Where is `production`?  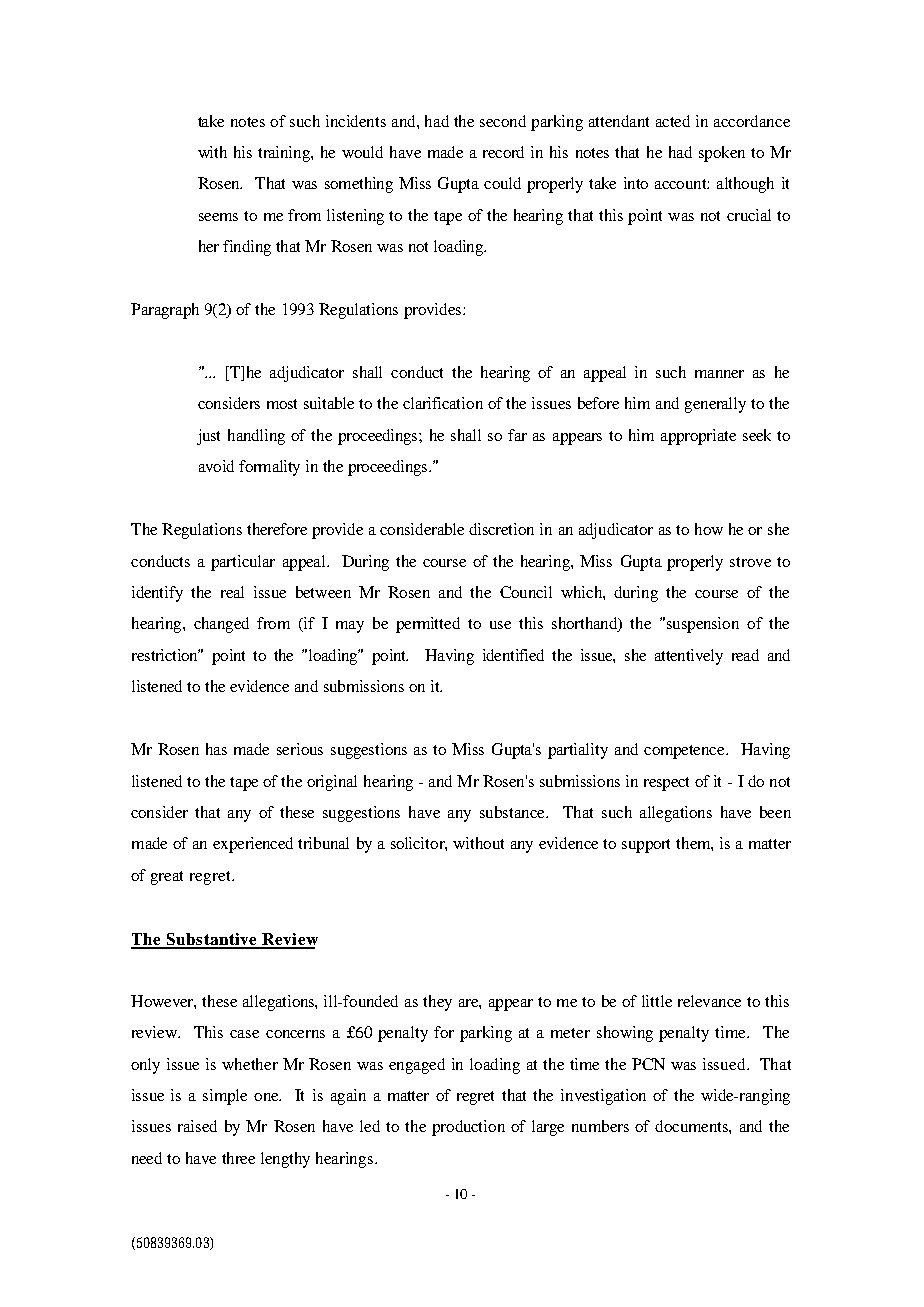 production is located at coordinates (468, 1128).
